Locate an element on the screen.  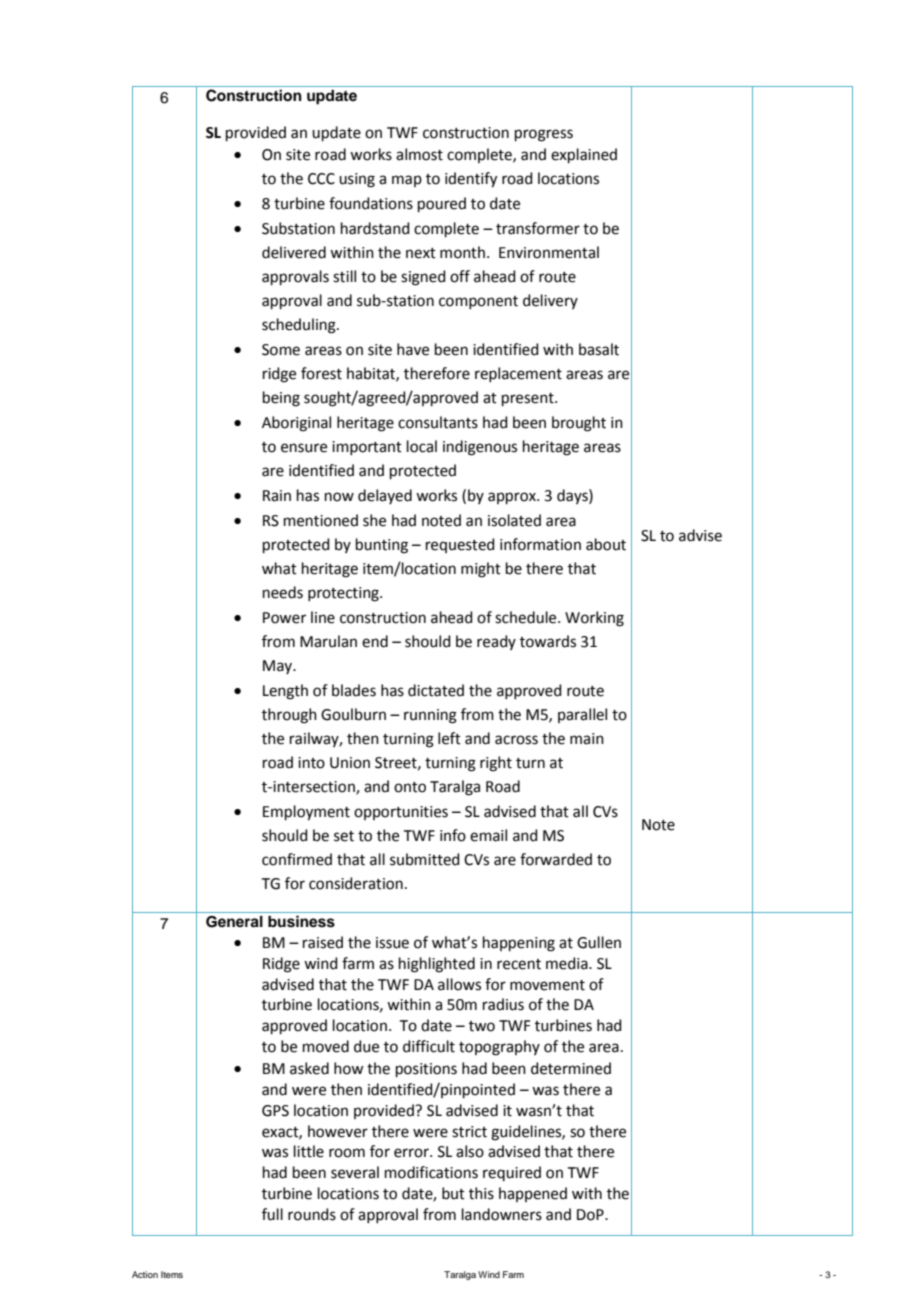
blades is located at coordinates (354, 690).
